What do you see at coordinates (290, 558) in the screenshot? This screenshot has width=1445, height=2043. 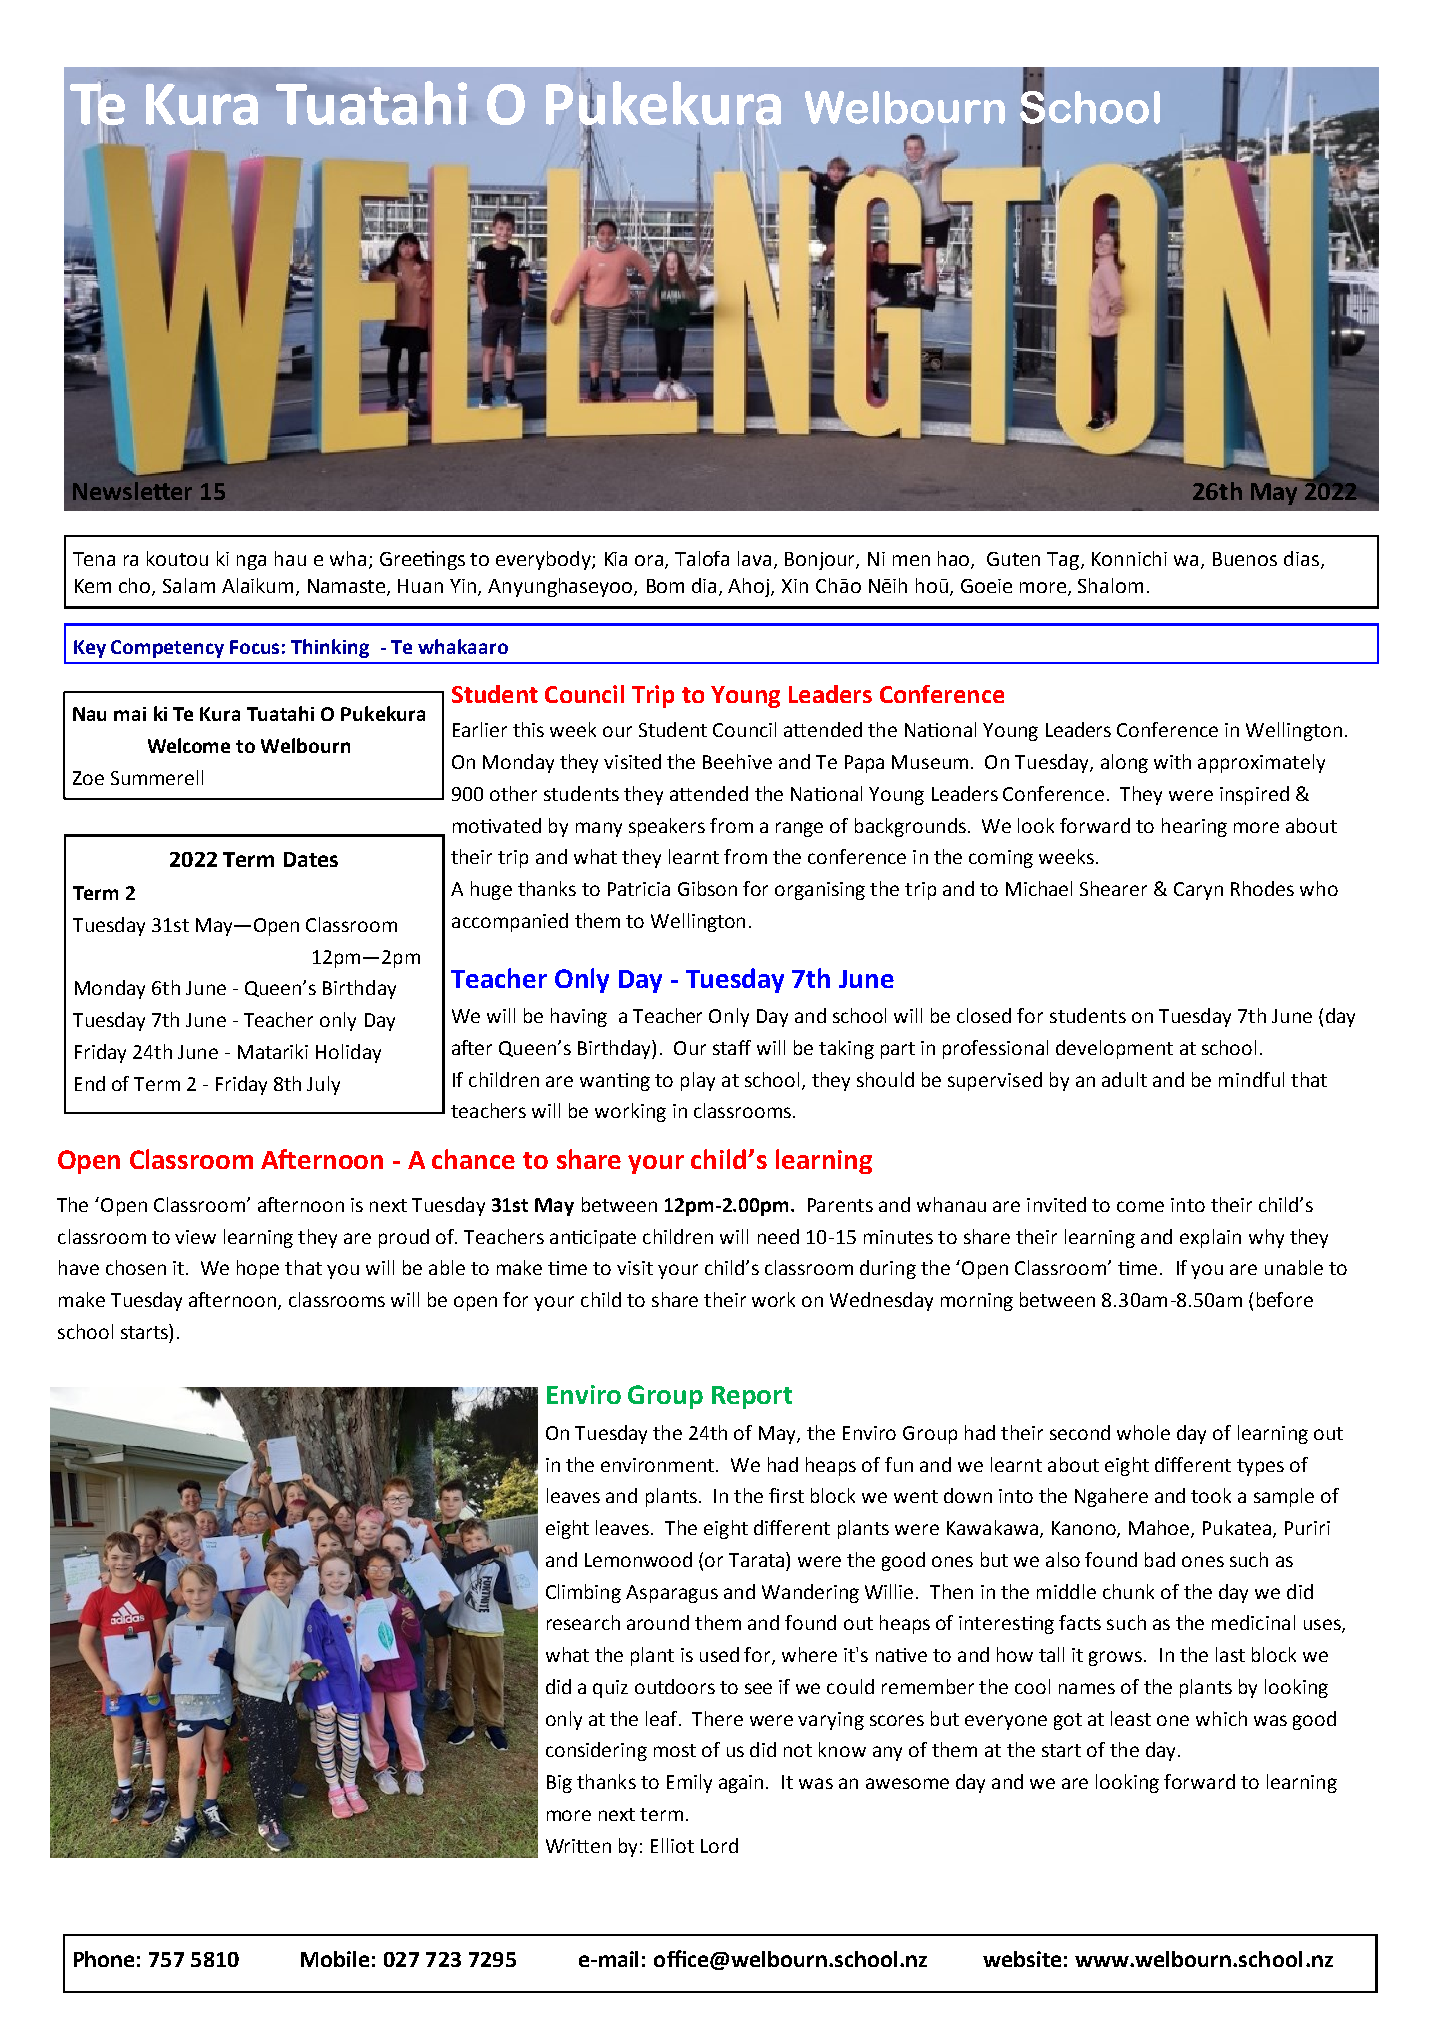 I see `hau` at bounding box center [290, 558].
